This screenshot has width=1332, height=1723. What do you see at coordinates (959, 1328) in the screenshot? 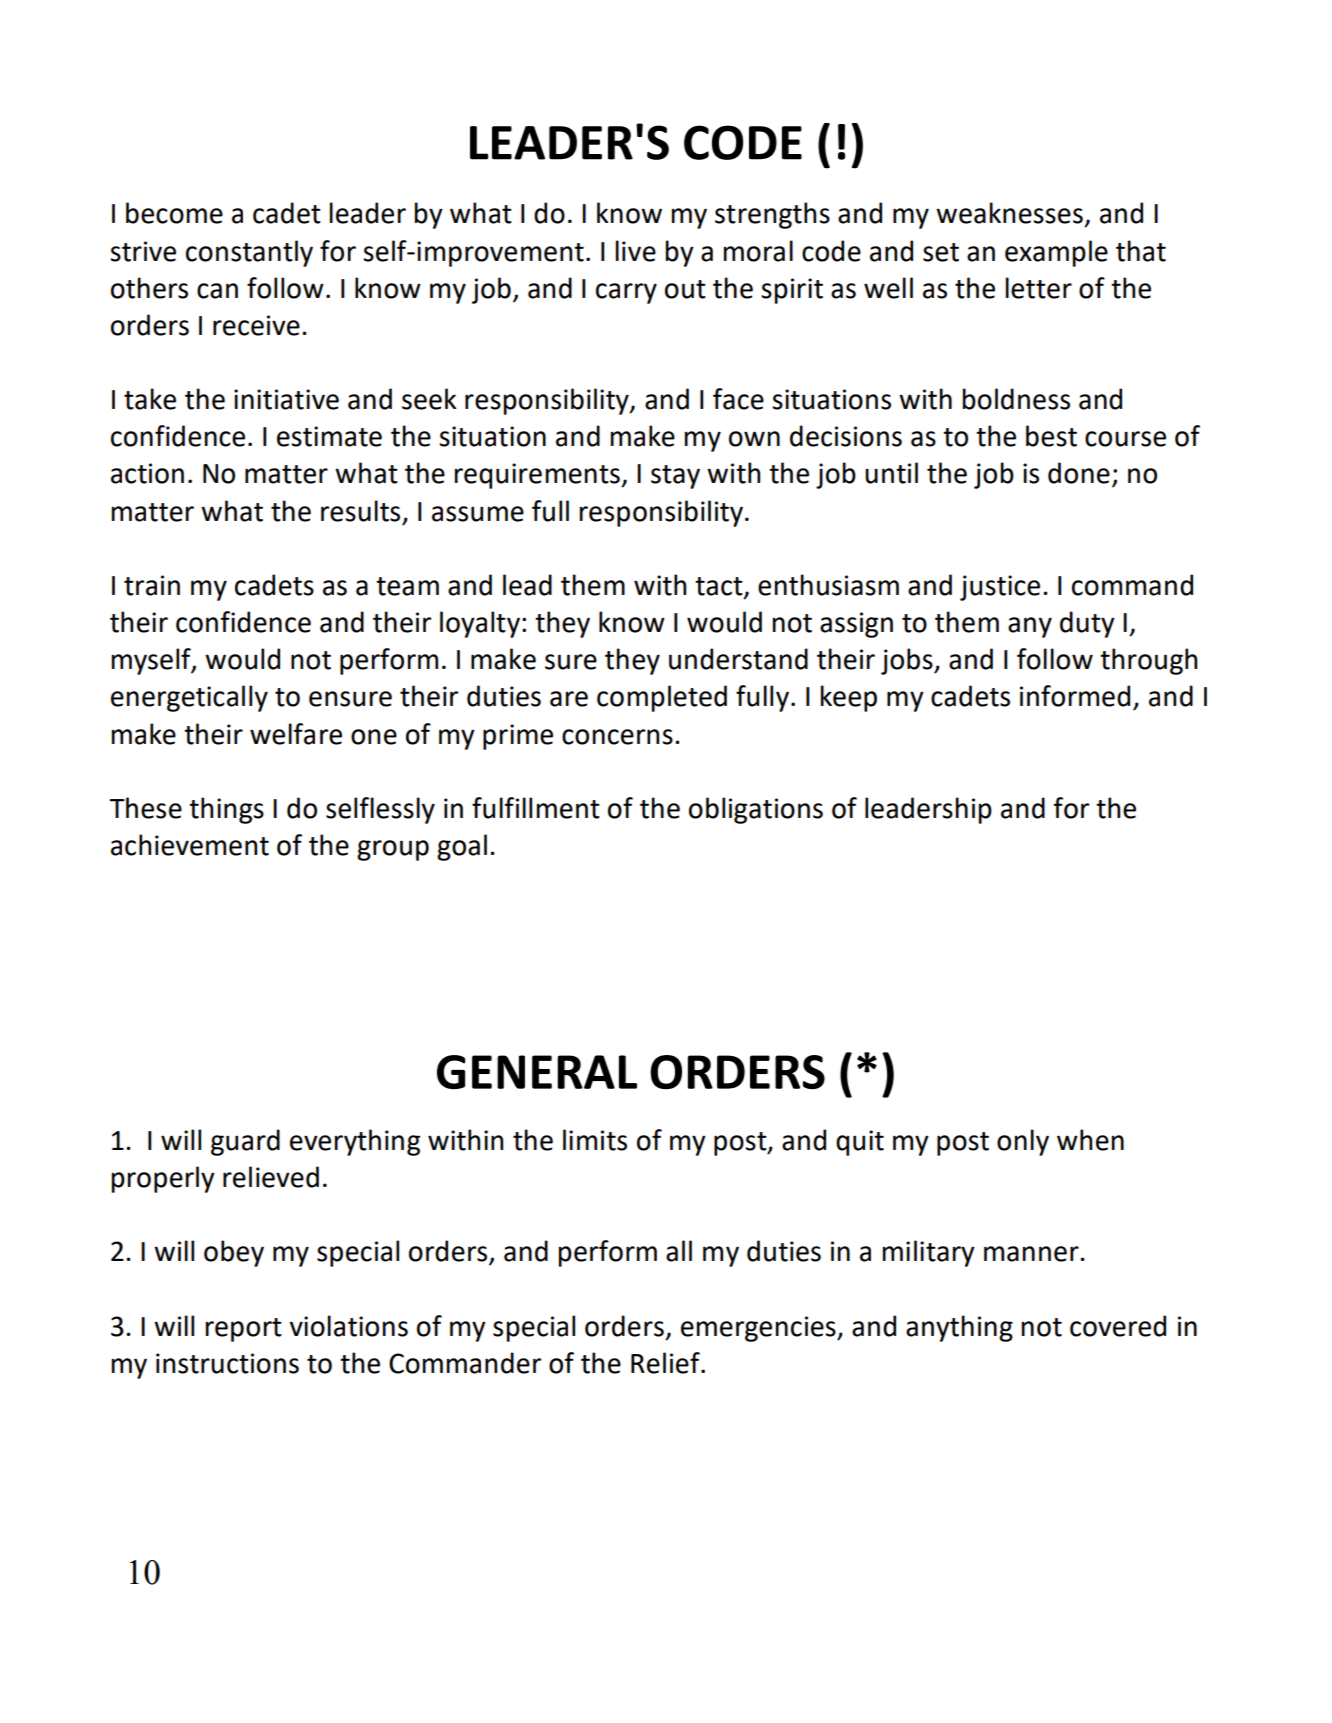
I see `anything` at bounding box center [959, 1328].
